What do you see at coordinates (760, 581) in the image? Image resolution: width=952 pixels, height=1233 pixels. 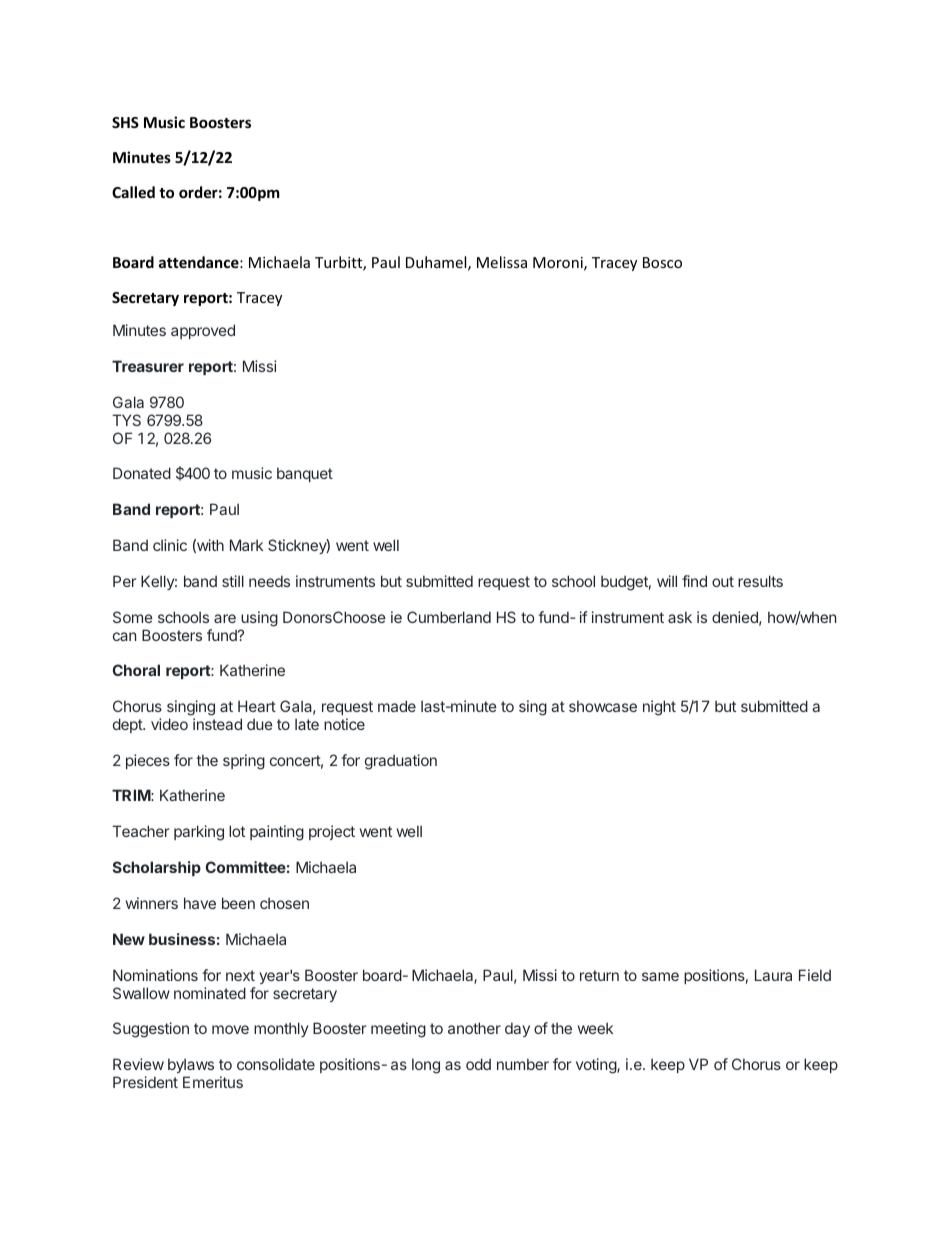 I see `results` at bounding box center [760, 581].
